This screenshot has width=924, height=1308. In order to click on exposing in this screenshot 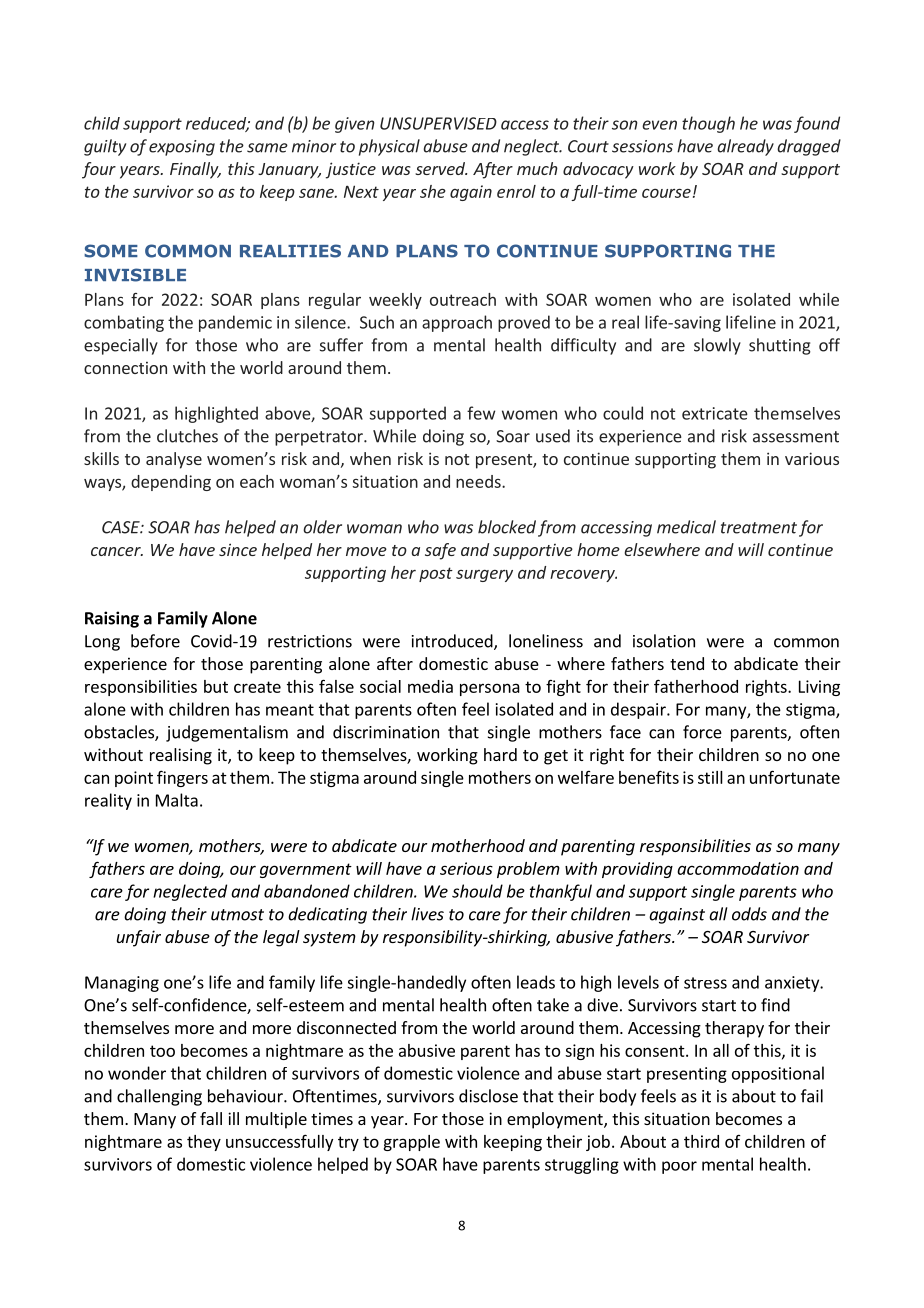, I will do `click(182, 148)`.
